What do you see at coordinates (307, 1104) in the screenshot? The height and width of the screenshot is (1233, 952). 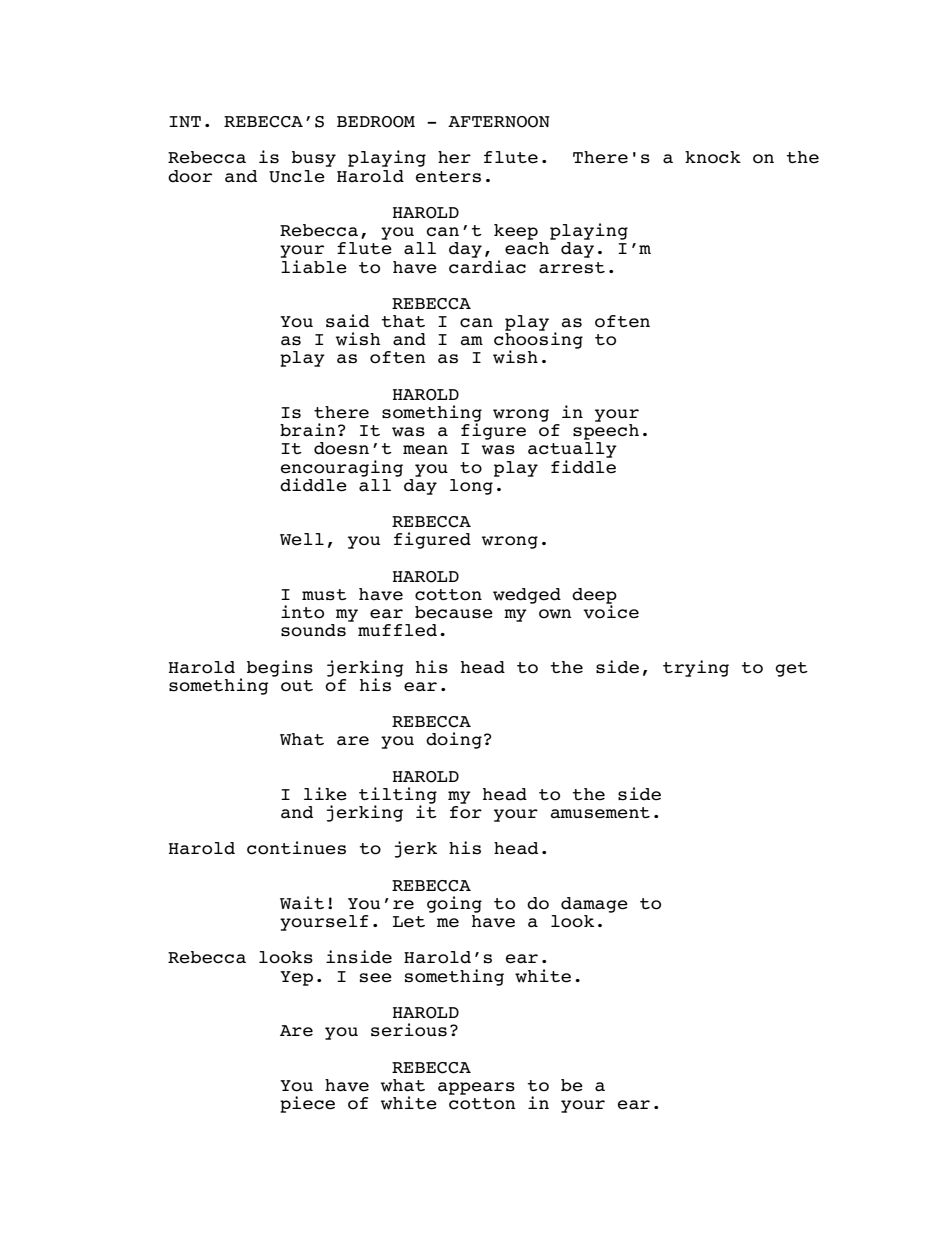 I see `piece` at bounding box center [307, 1104].
